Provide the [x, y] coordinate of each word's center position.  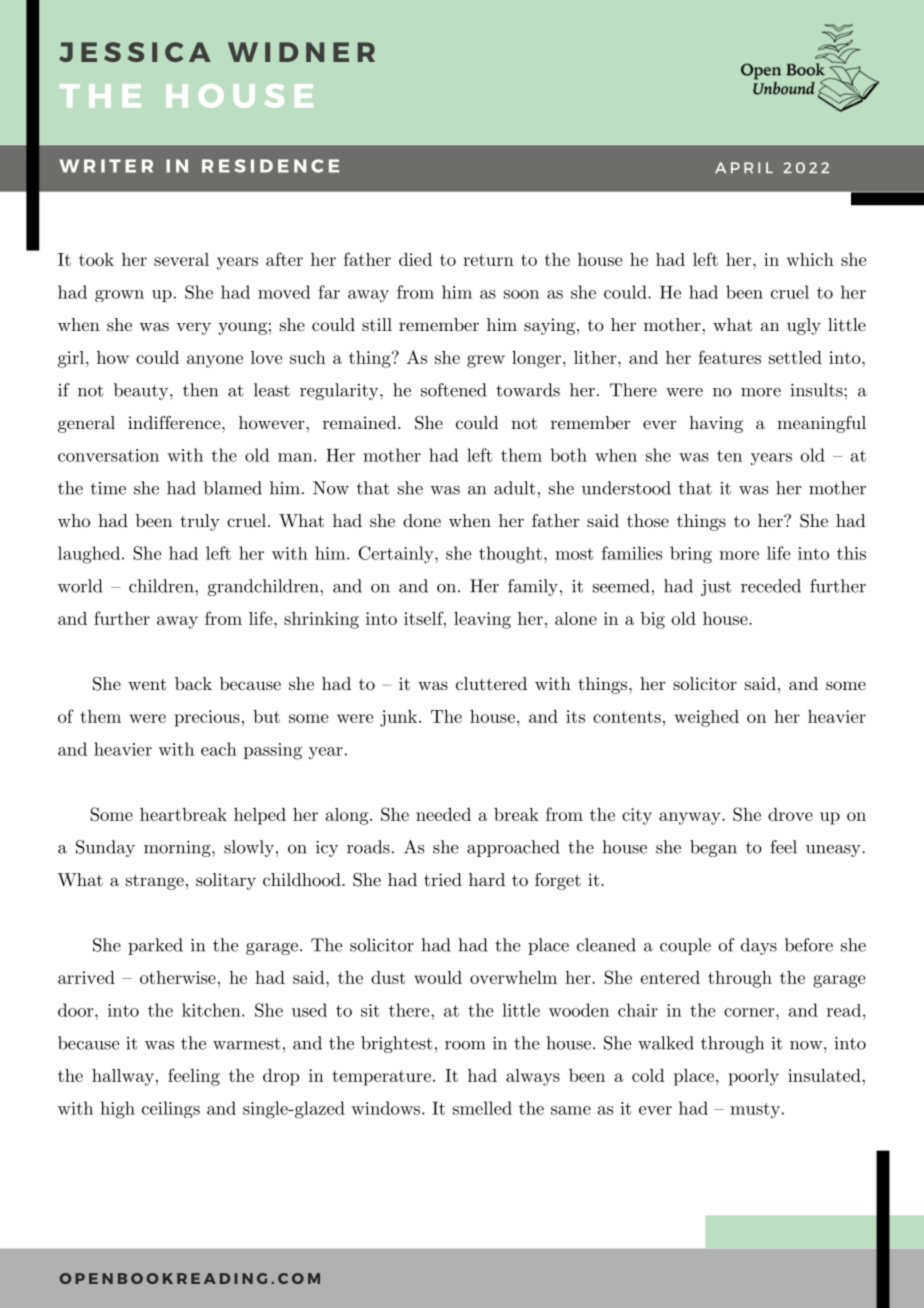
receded [771, 586]
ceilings [171, 1109]
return [488, 260]
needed [443, 814]
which [810, 259]
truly [200, 522]
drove [790, 814]
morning [178, 849]
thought [510, 555]
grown [119, 296]
